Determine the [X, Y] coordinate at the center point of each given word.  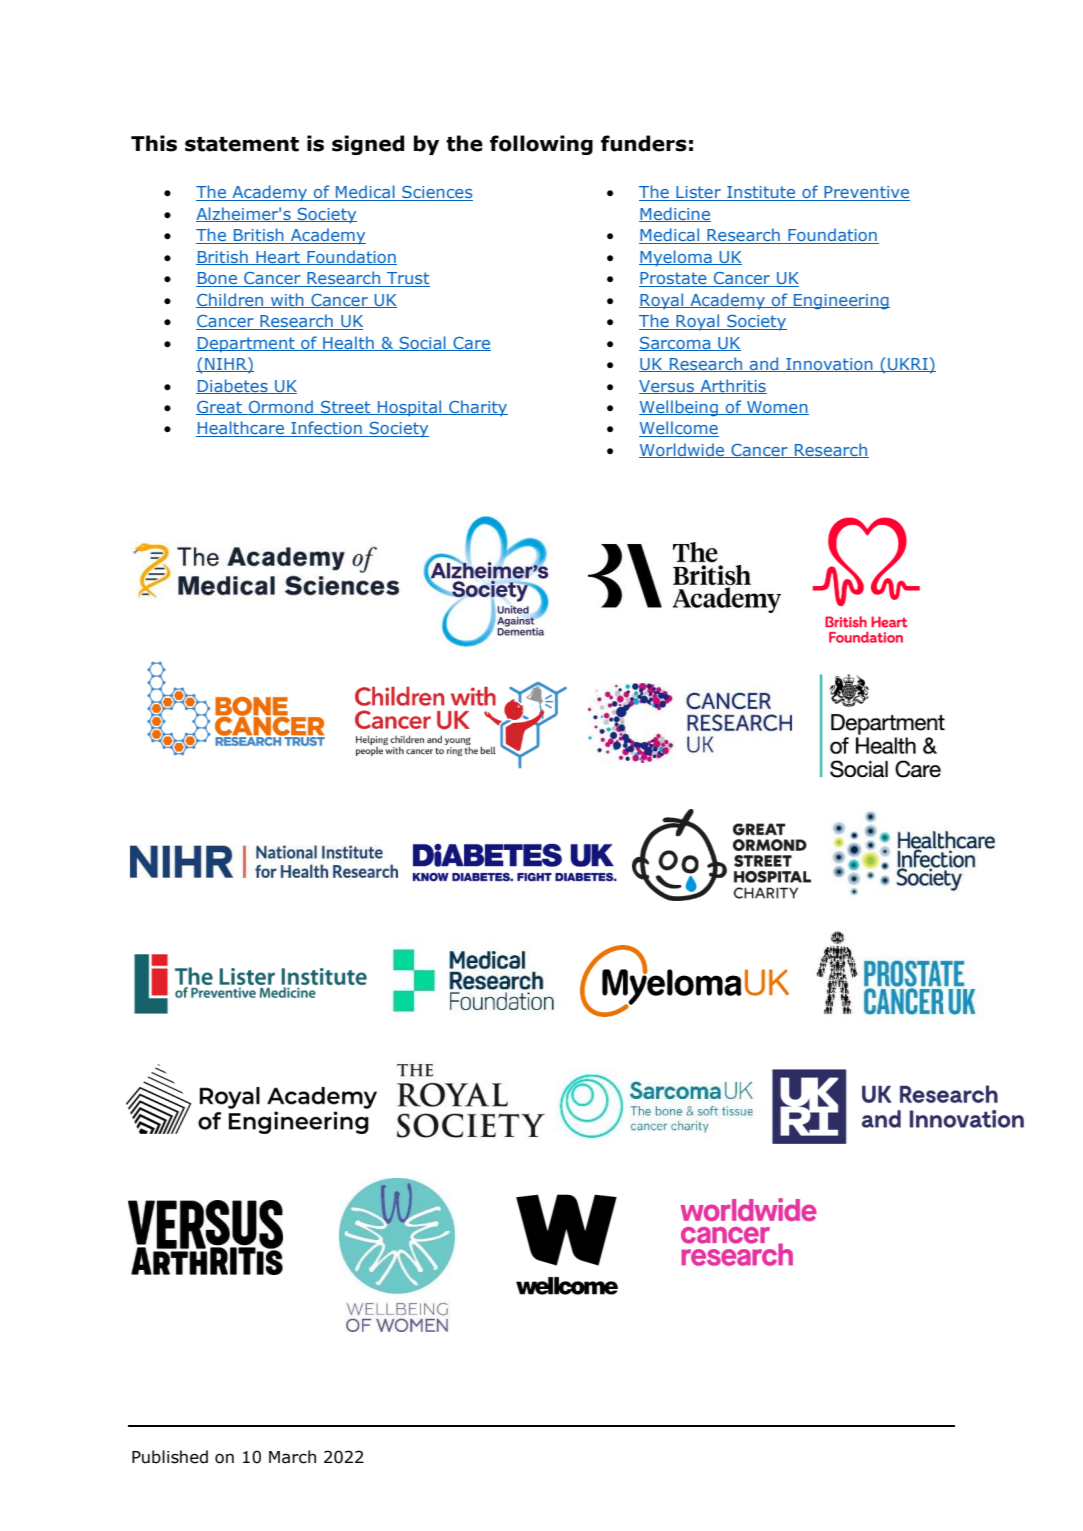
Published [170, 1457]
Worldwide [683, 450]
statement [242, 144]
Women [777, 408]
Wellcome [679, 429]
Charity [477, 408]
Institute [761, 193]
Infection [326, 429]
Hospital [410, 408]
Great [220, 408]
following [541, 145]
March [292, 1457]
